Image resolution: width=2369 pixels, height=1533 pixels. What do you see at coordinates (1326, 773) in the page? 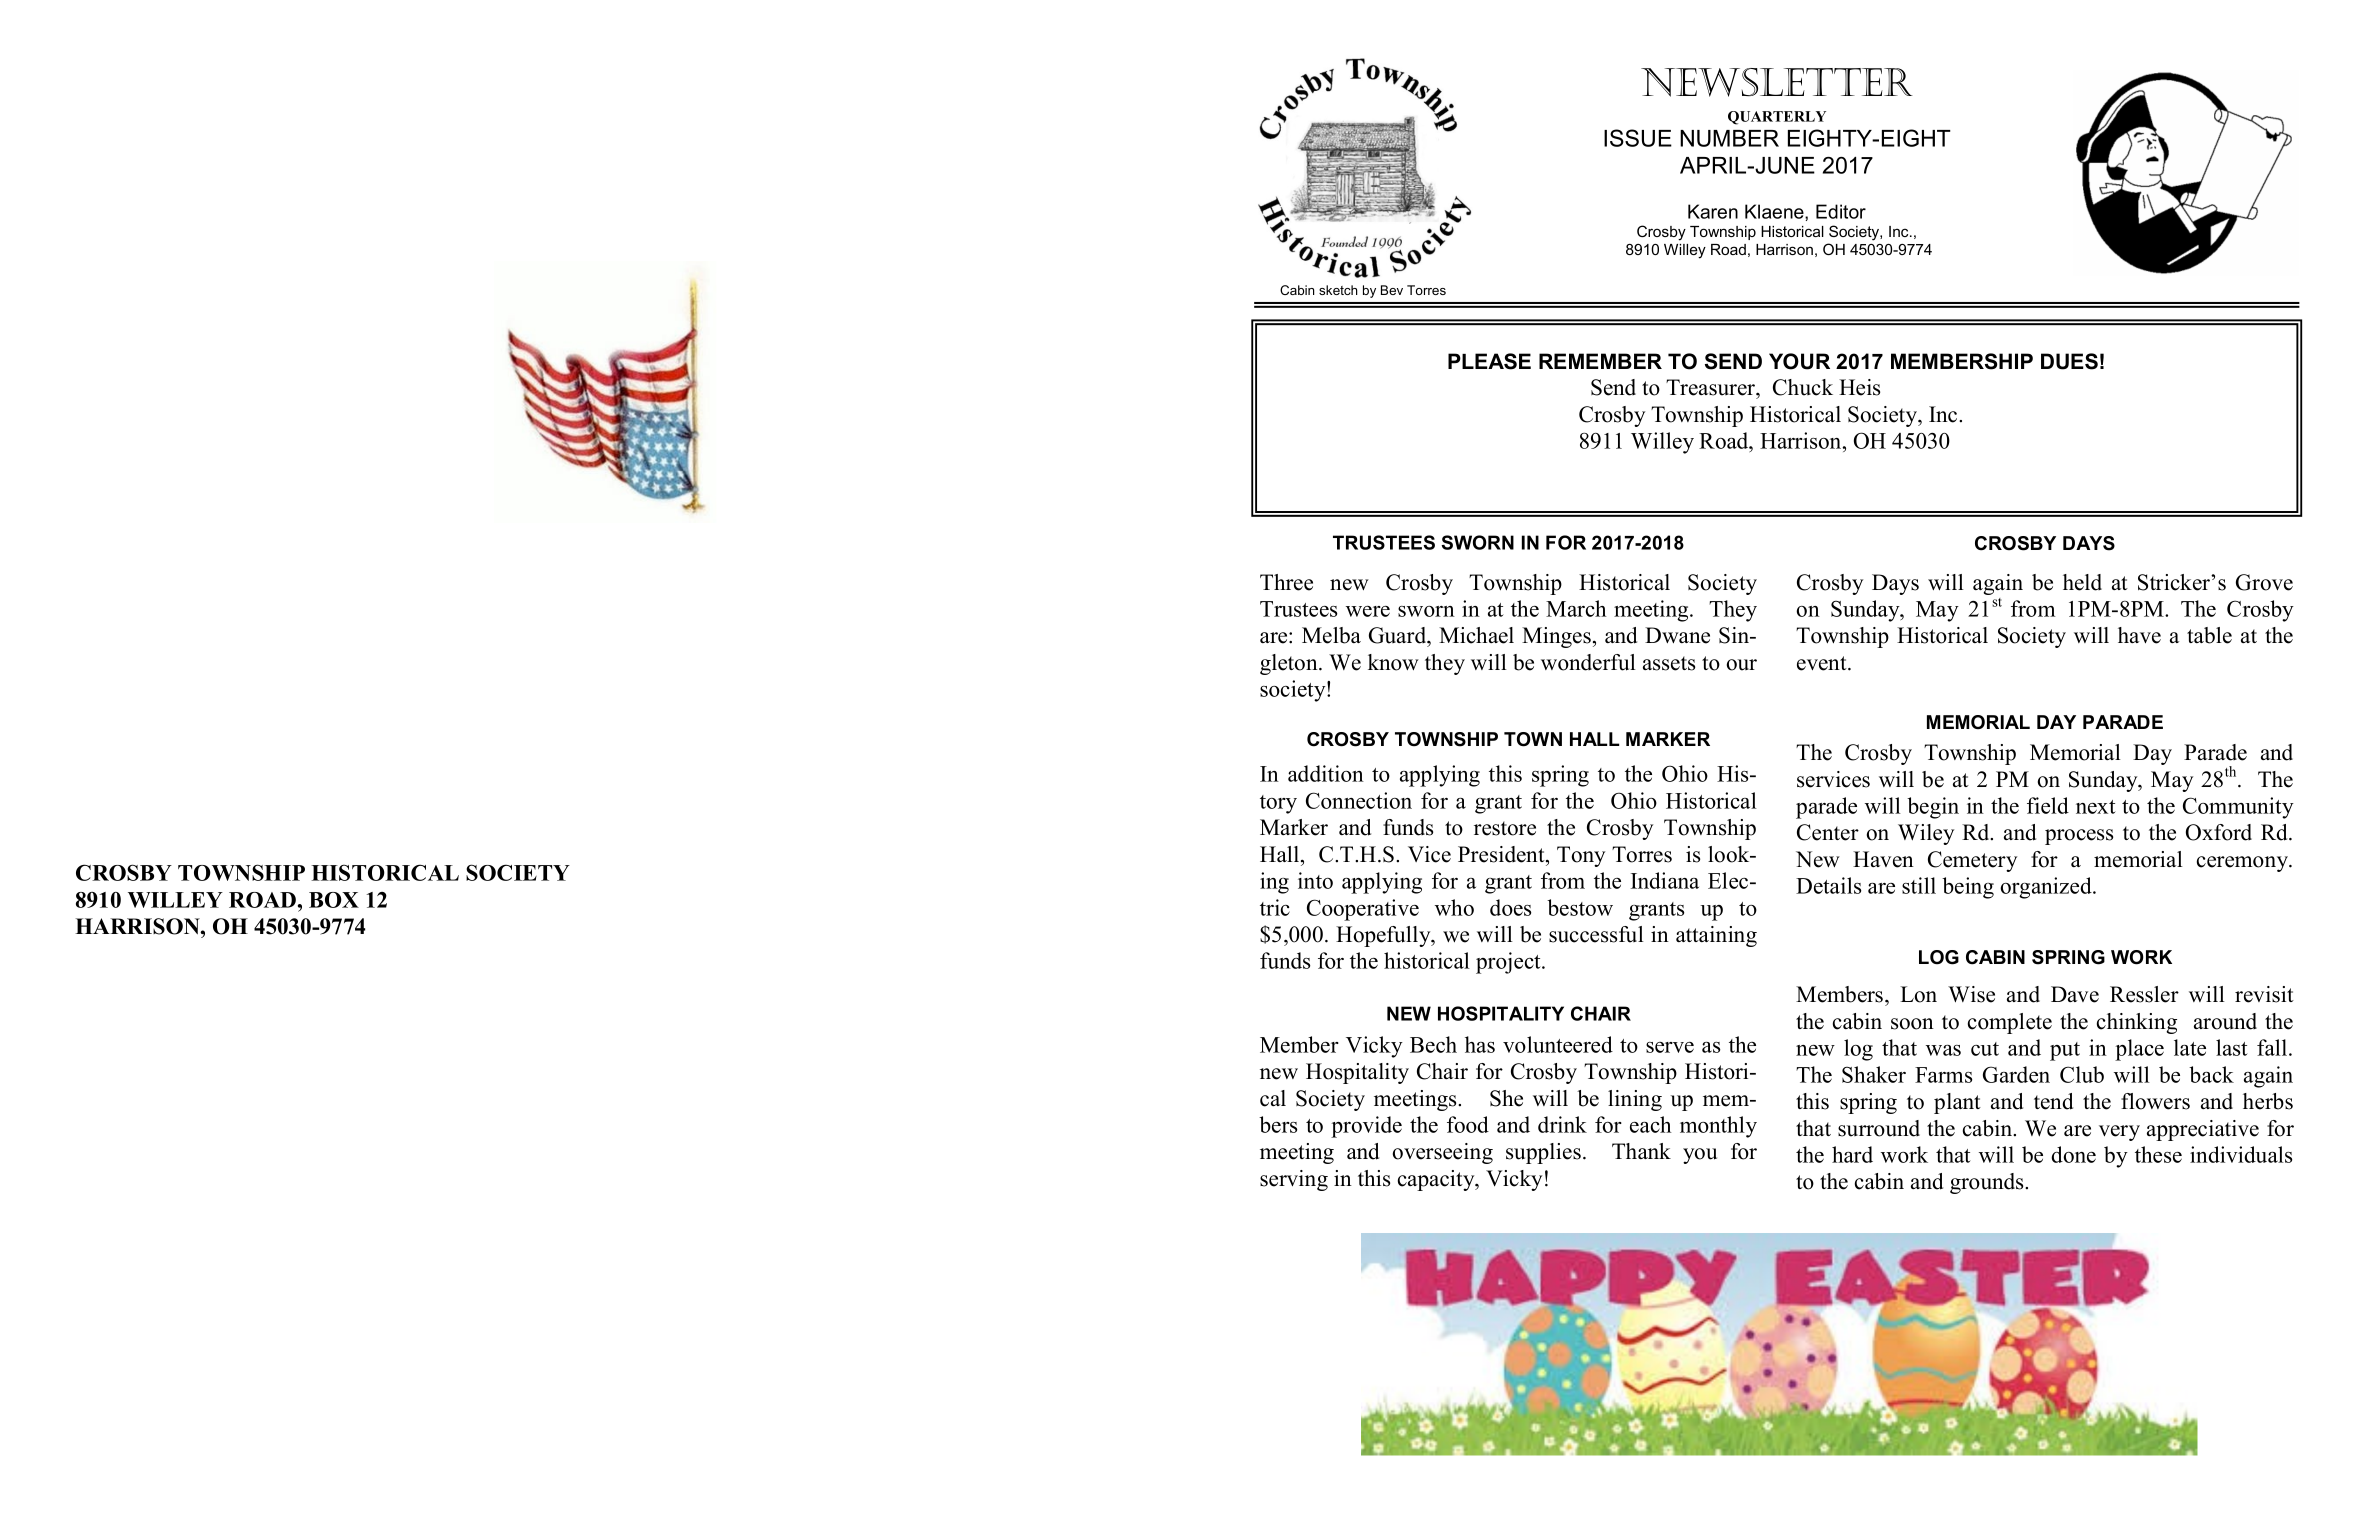
I see `addition` at bounding box center [1326, 773].
